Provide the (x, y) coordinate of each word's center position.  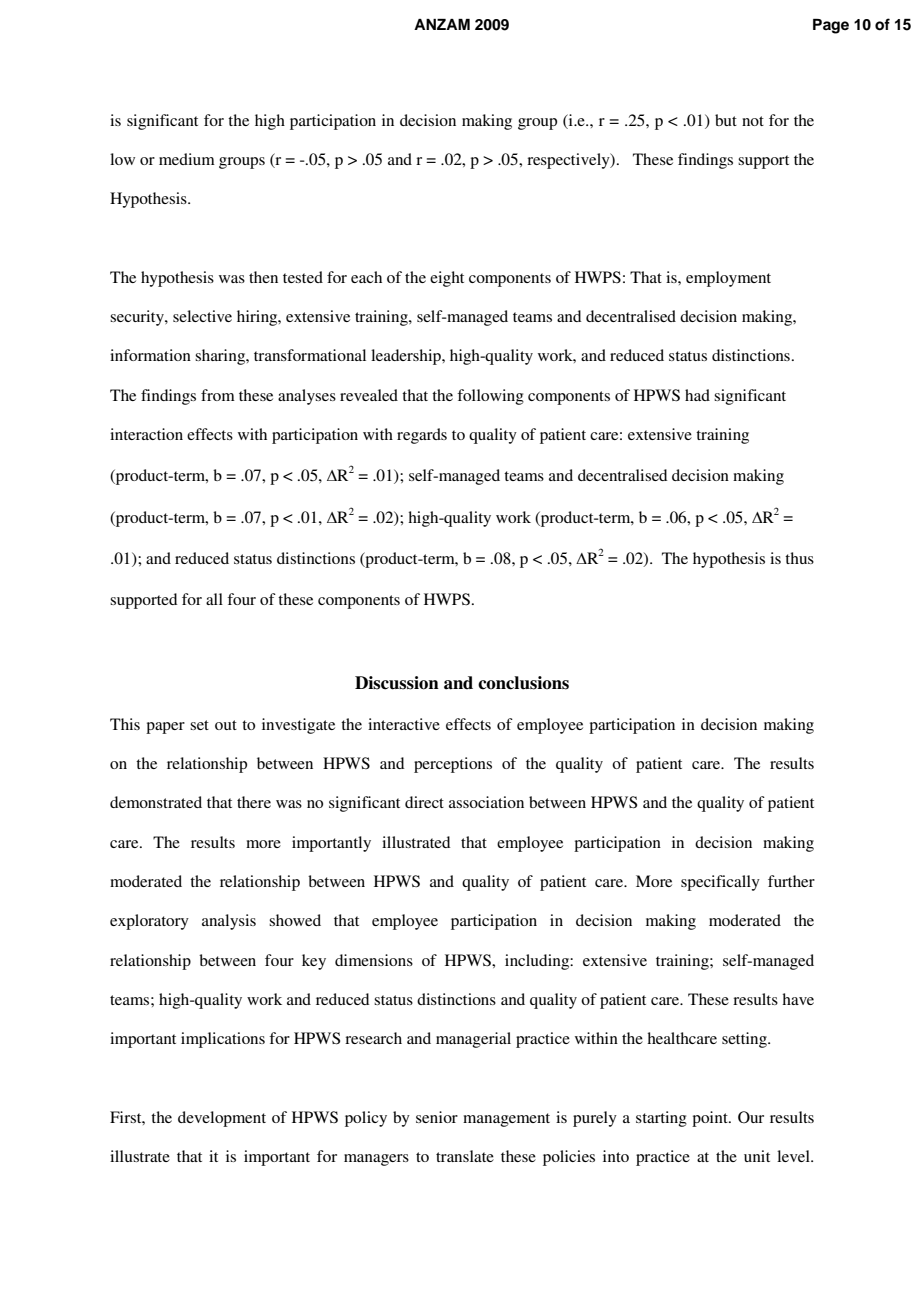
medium (187, 159)
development (222, 1119)
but (726, 120)
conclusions (523, 683)
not (753, 121)
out (226, 725)
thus (799, 558)
